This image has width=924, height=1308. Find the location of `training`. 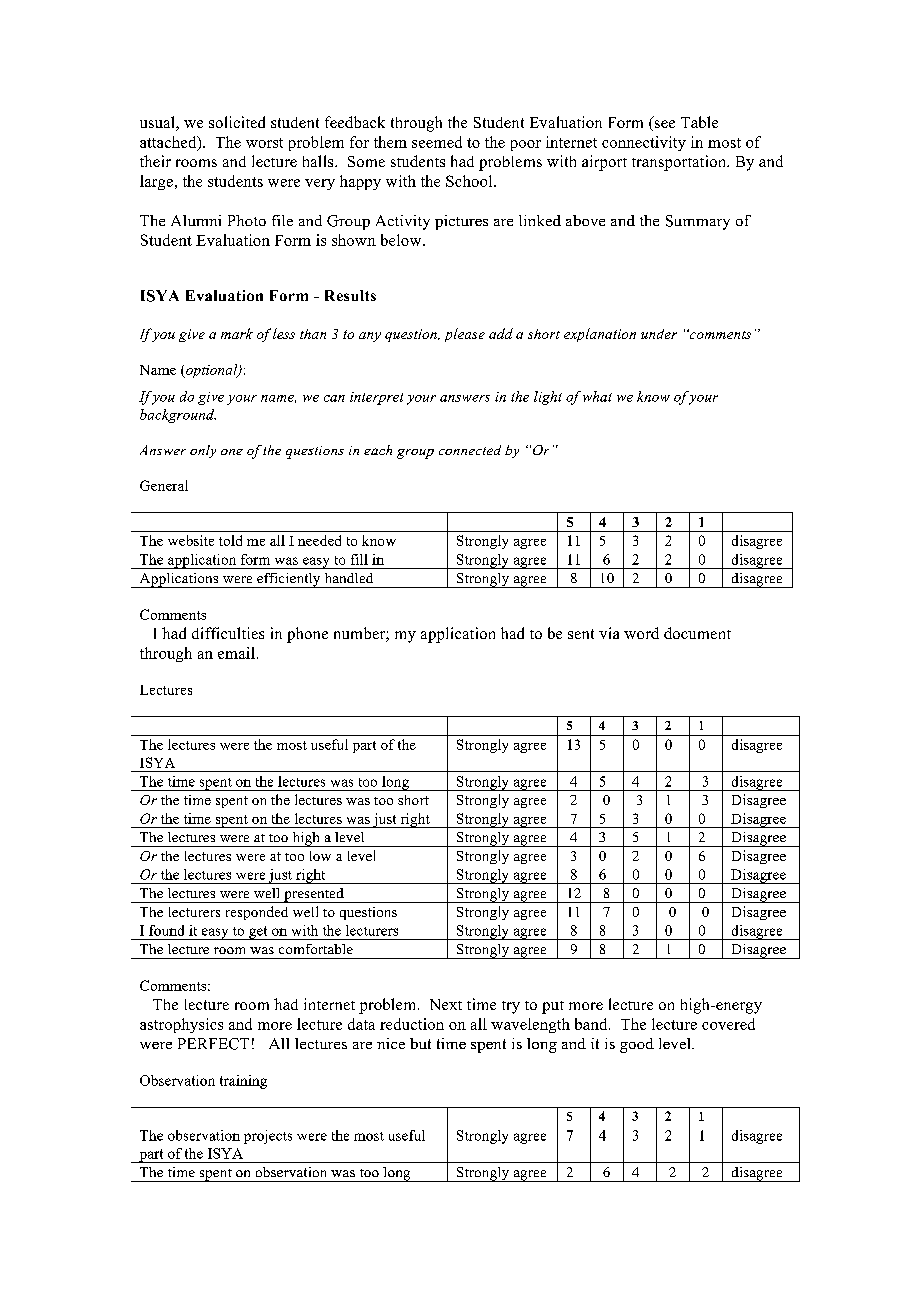

training is located at coordinates (243, 1082).
